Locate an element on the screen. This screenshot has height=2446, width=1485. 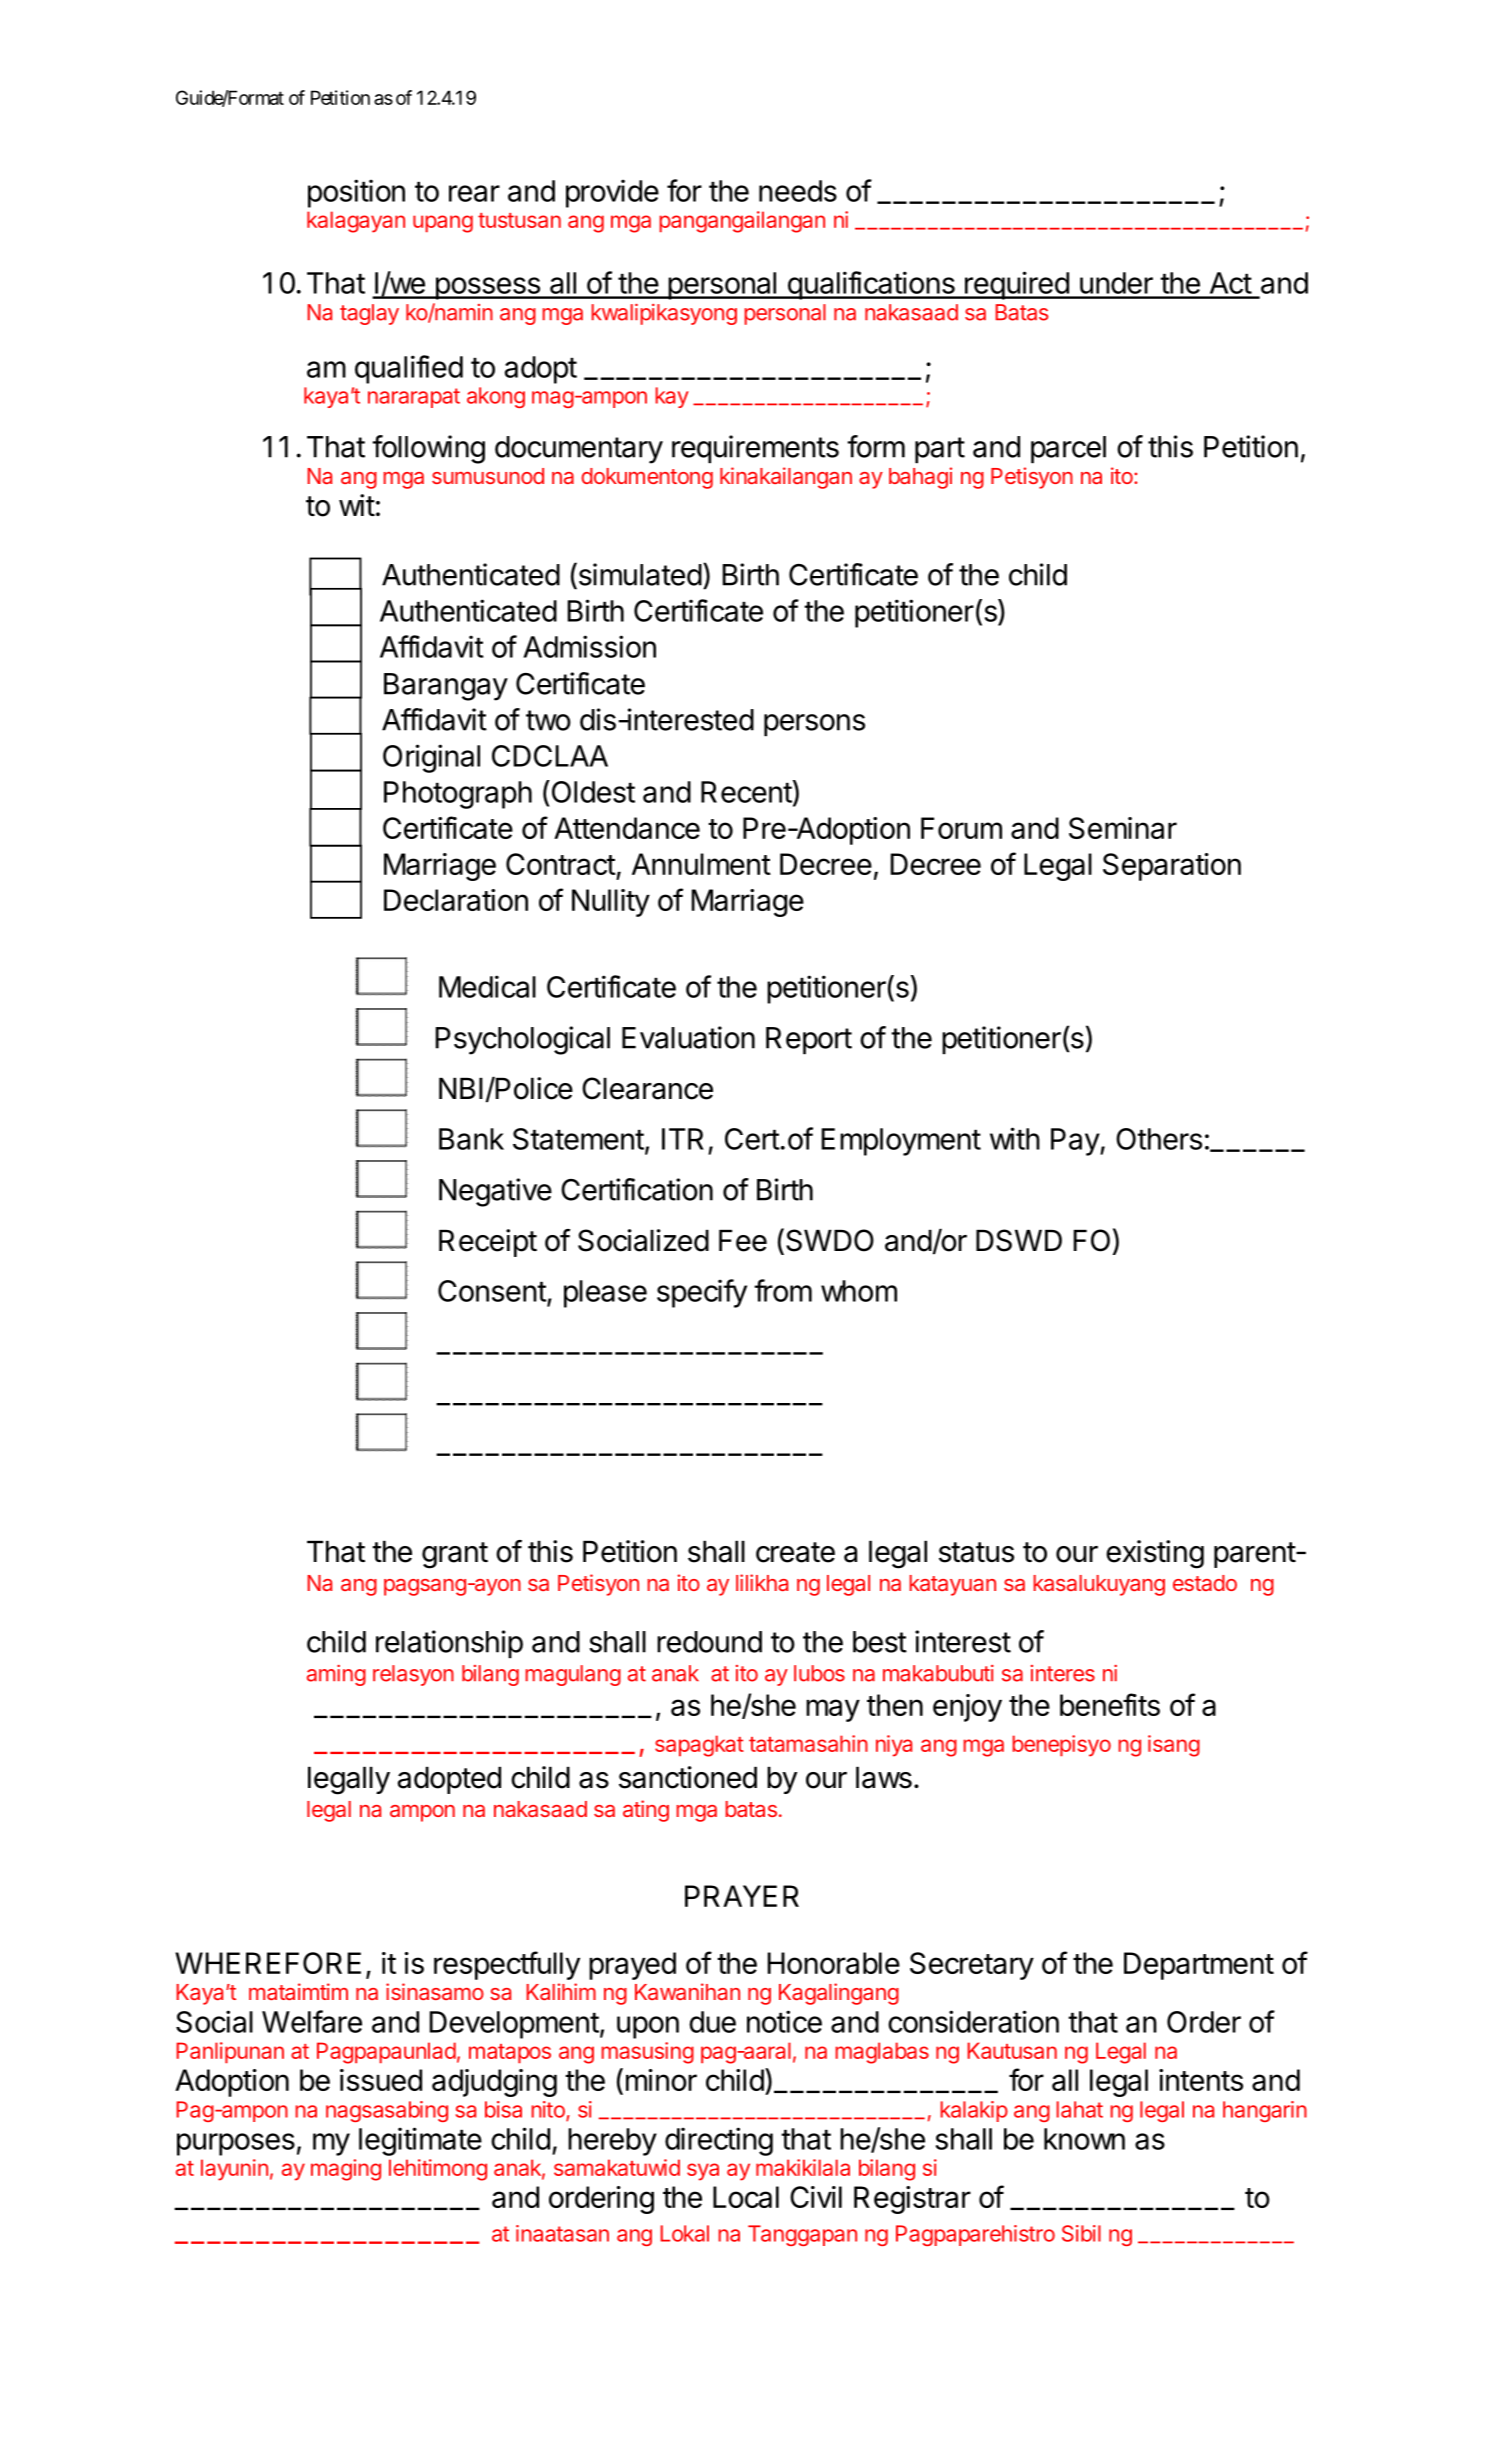
Seminar is located at coordinates (1123, 828).
